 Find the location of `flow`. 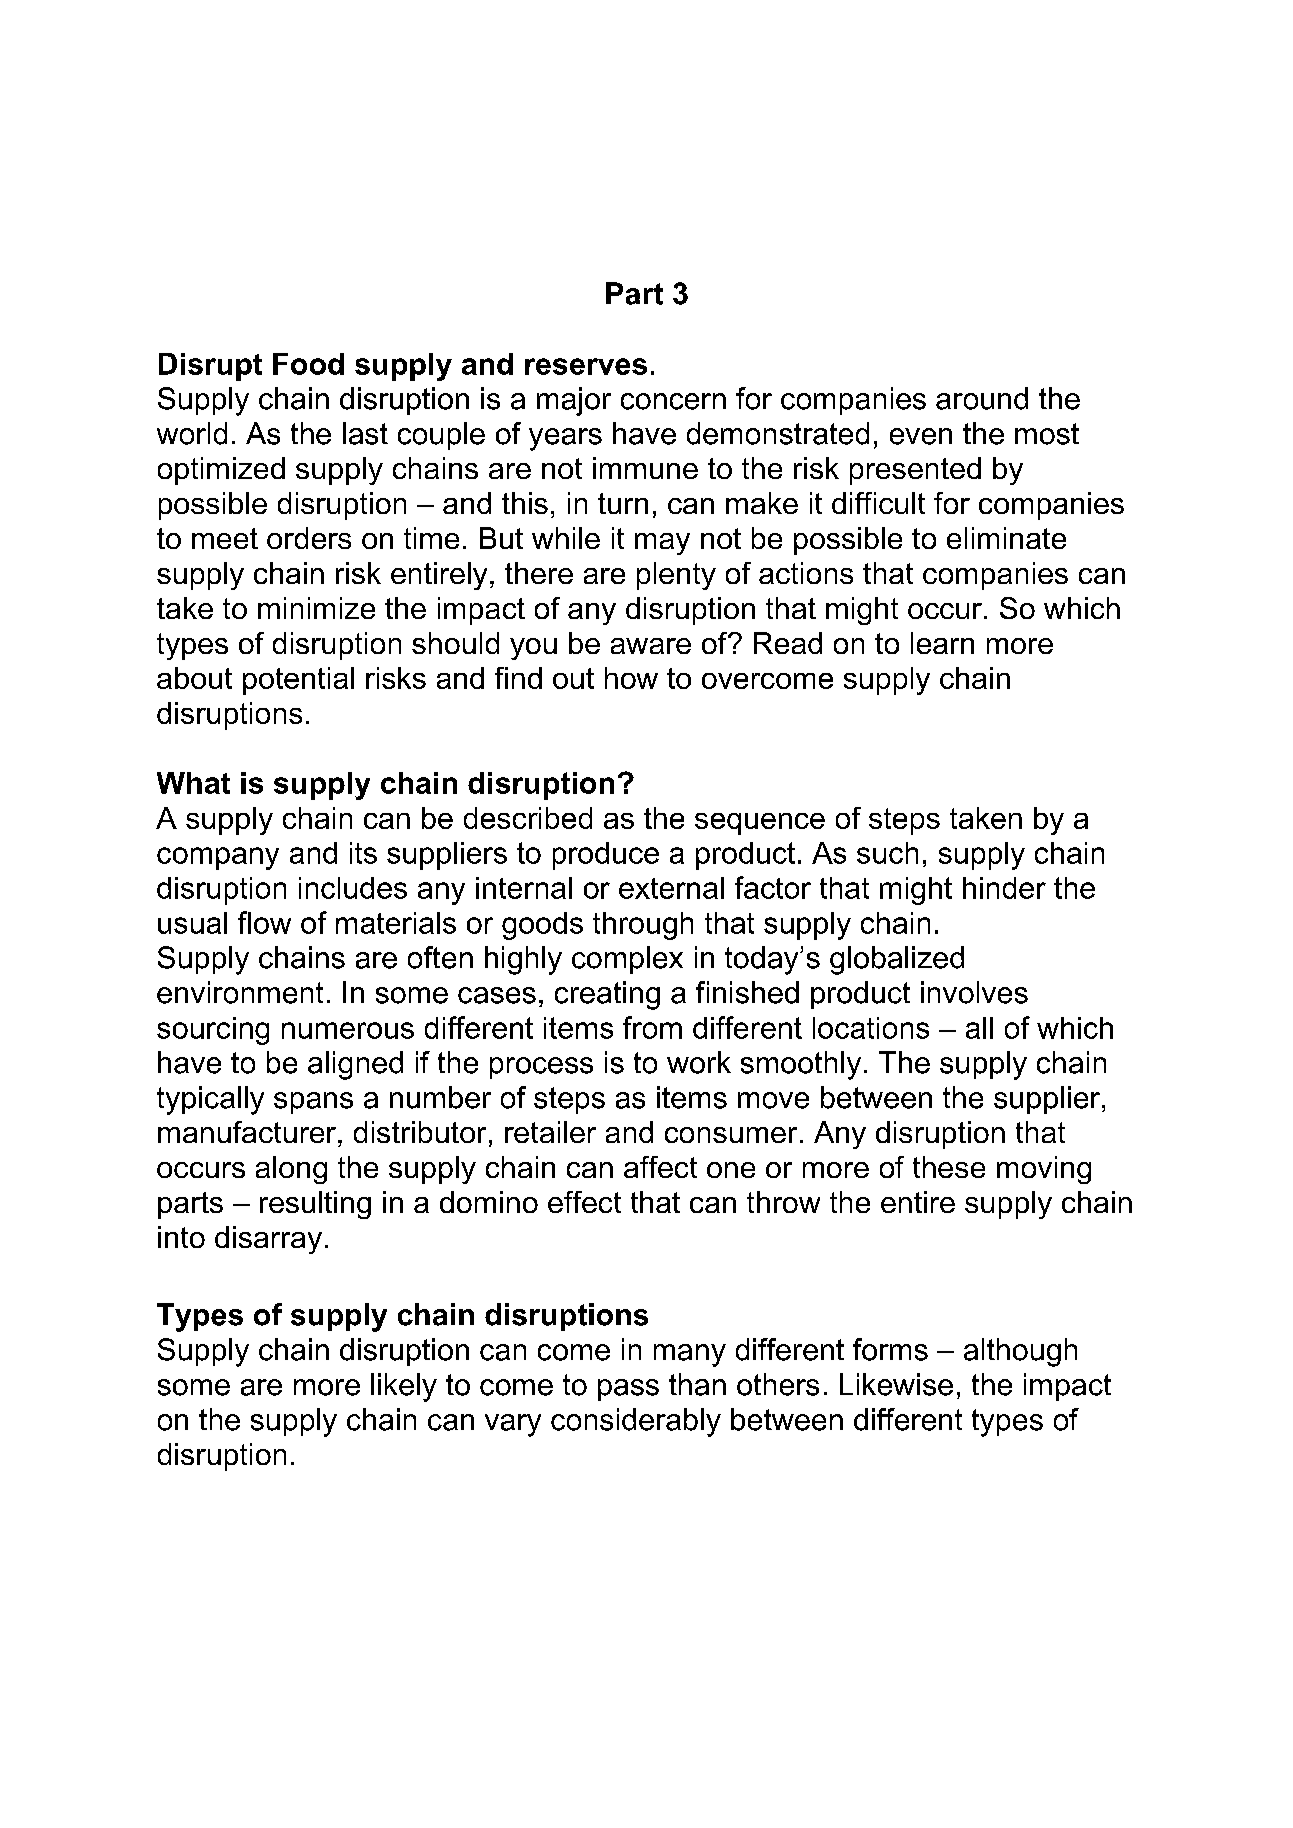

flow is located at coordinates (264, 922).
